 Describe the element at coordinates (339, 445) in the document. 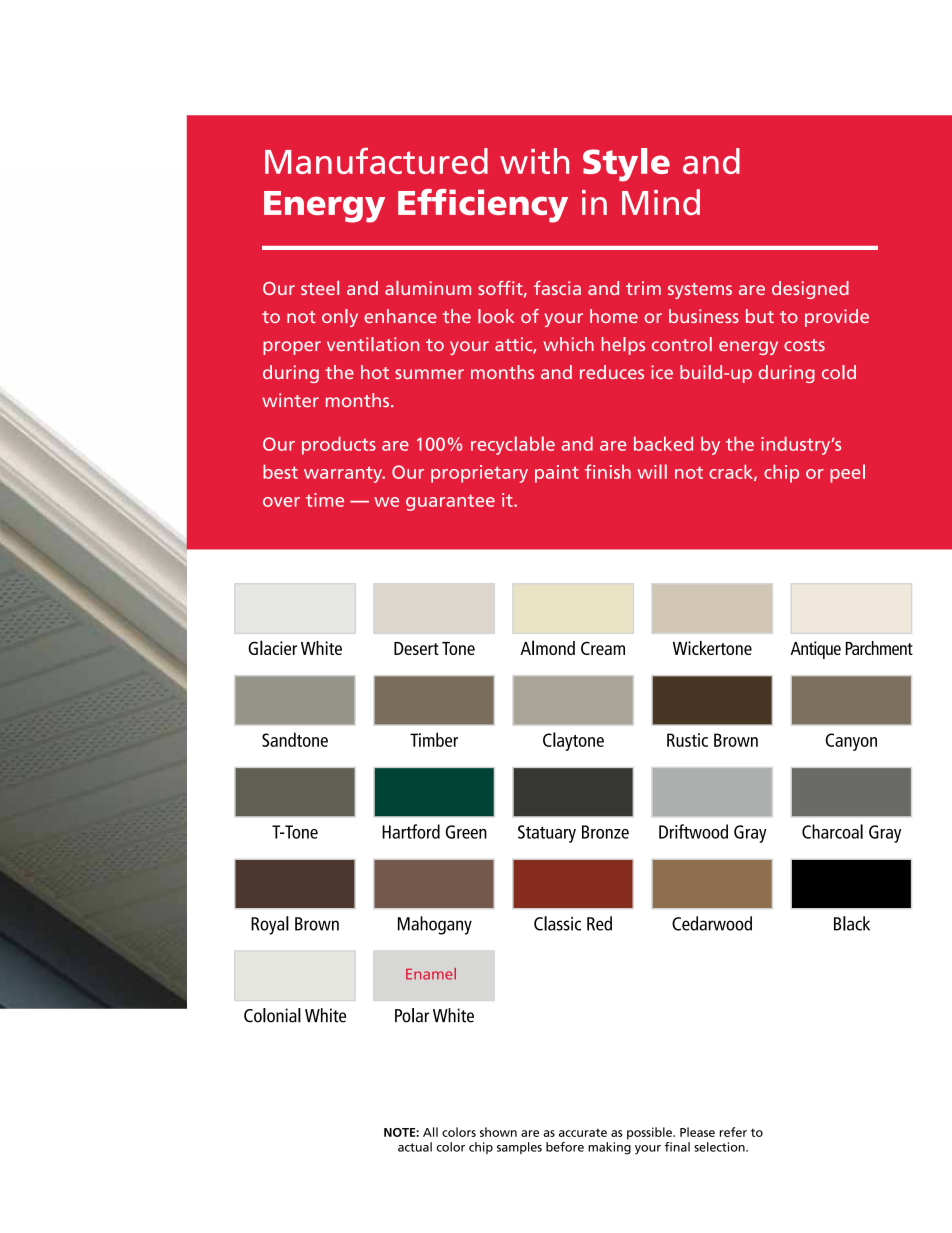

I see `products` at that location.
